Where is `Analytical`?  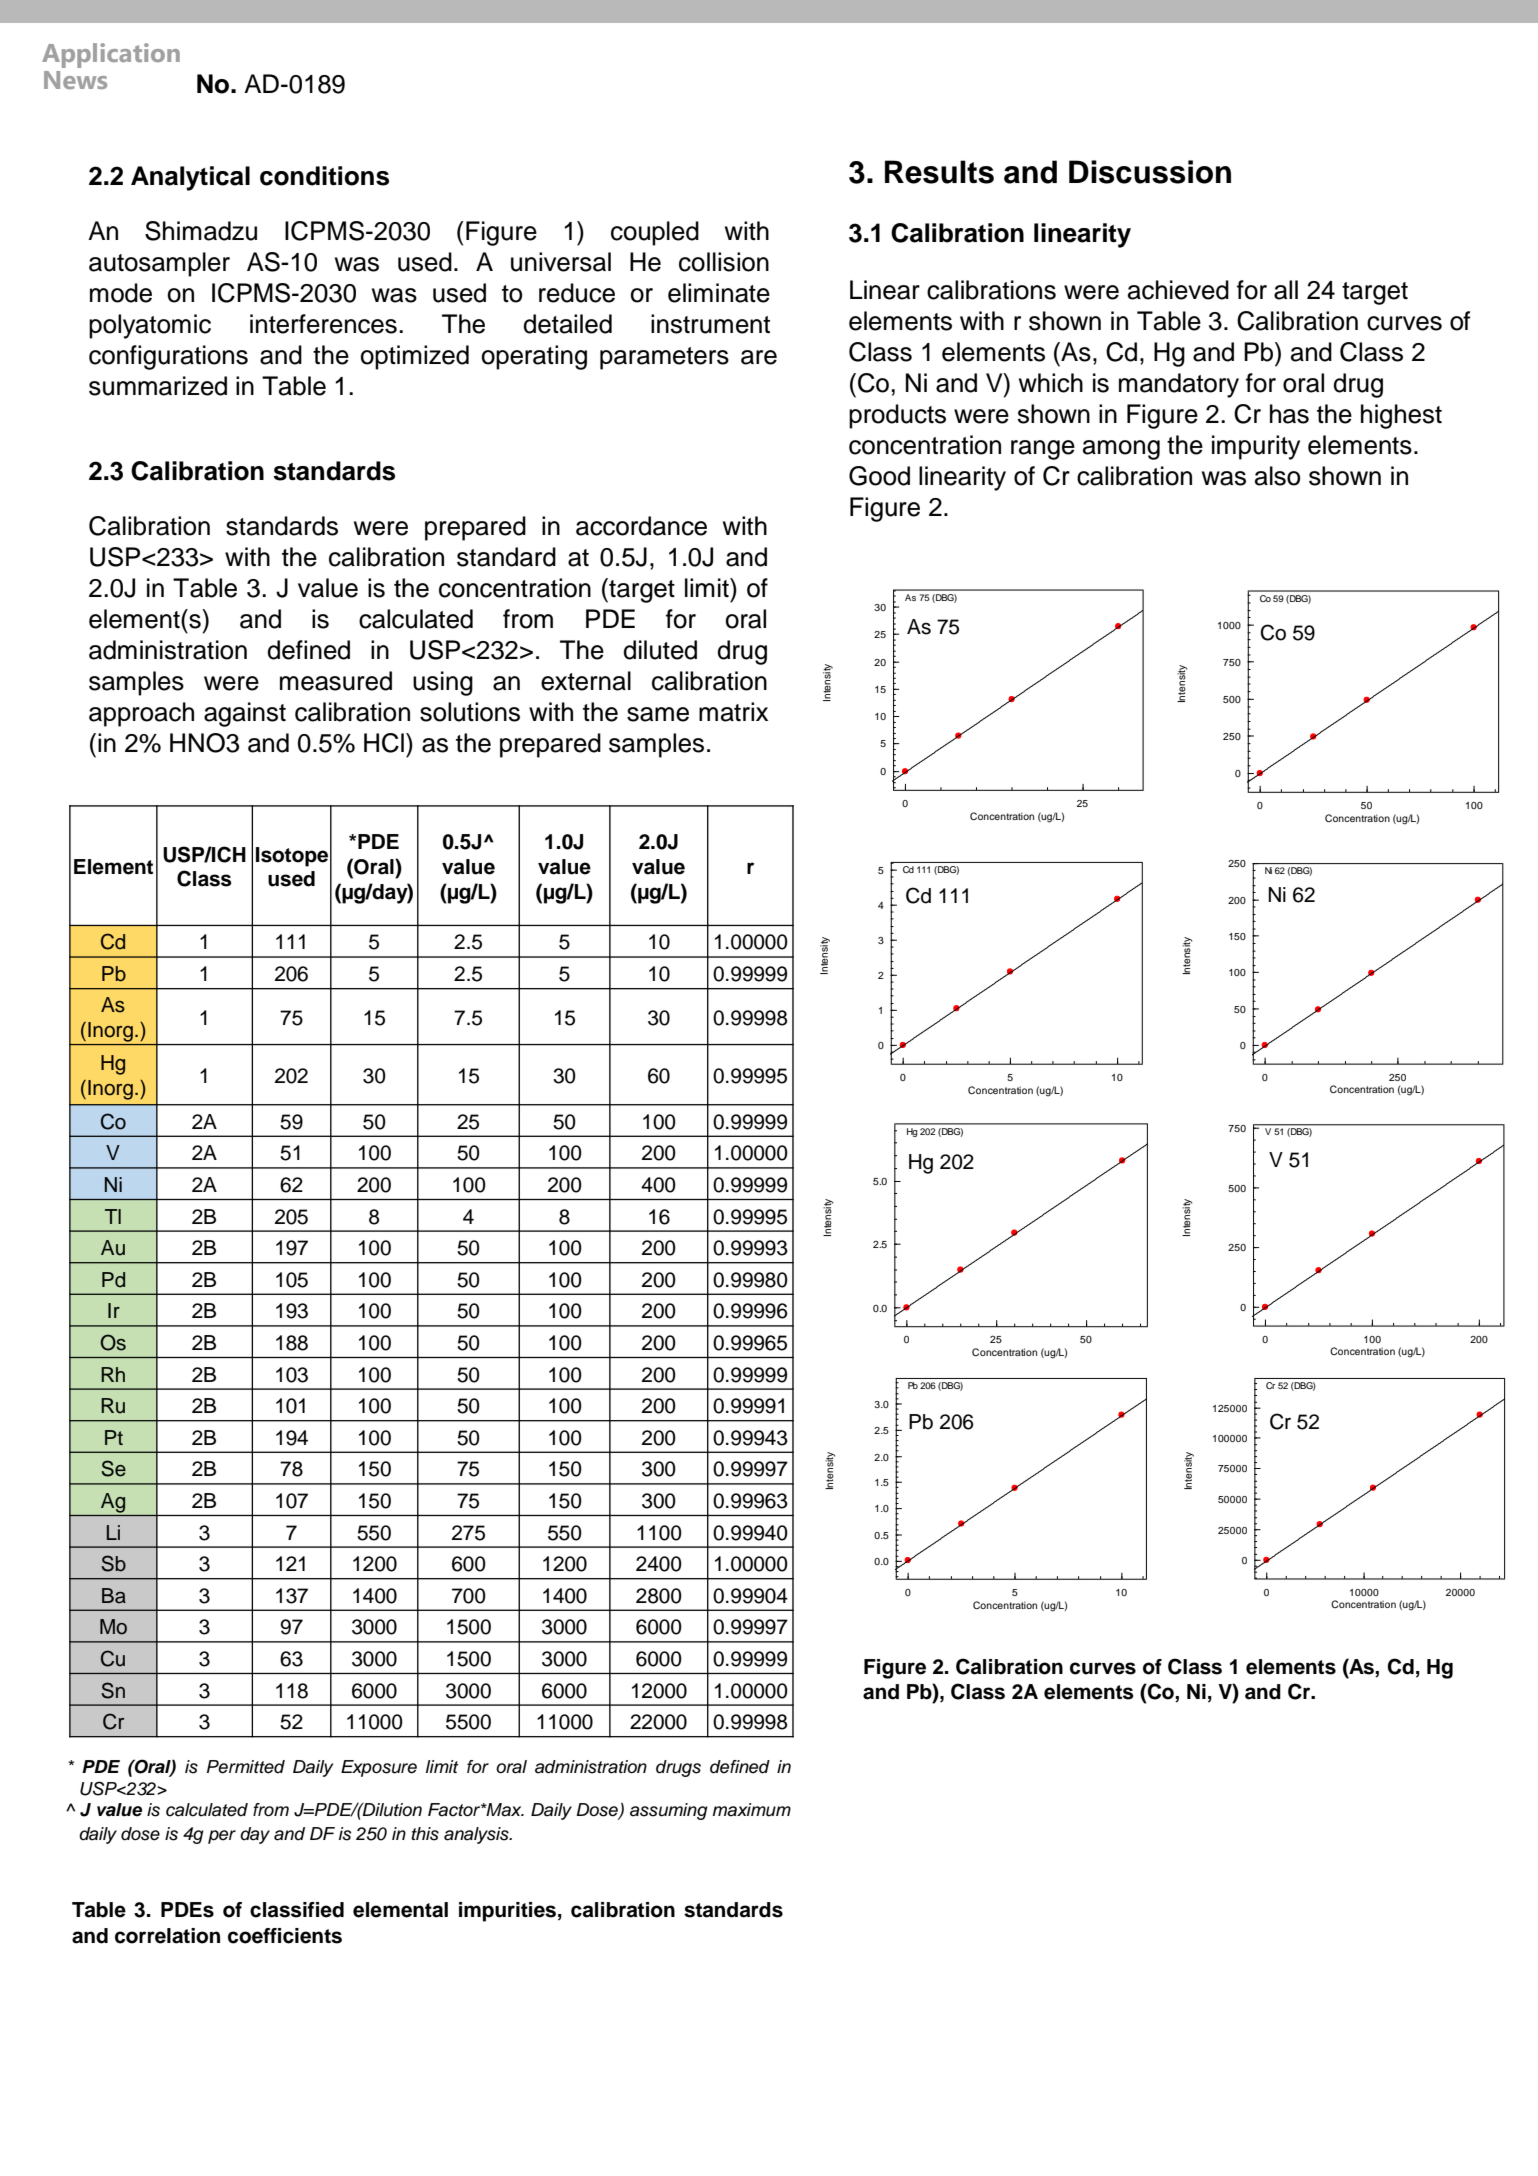
Analytical is located at coordinates (190, 178).
